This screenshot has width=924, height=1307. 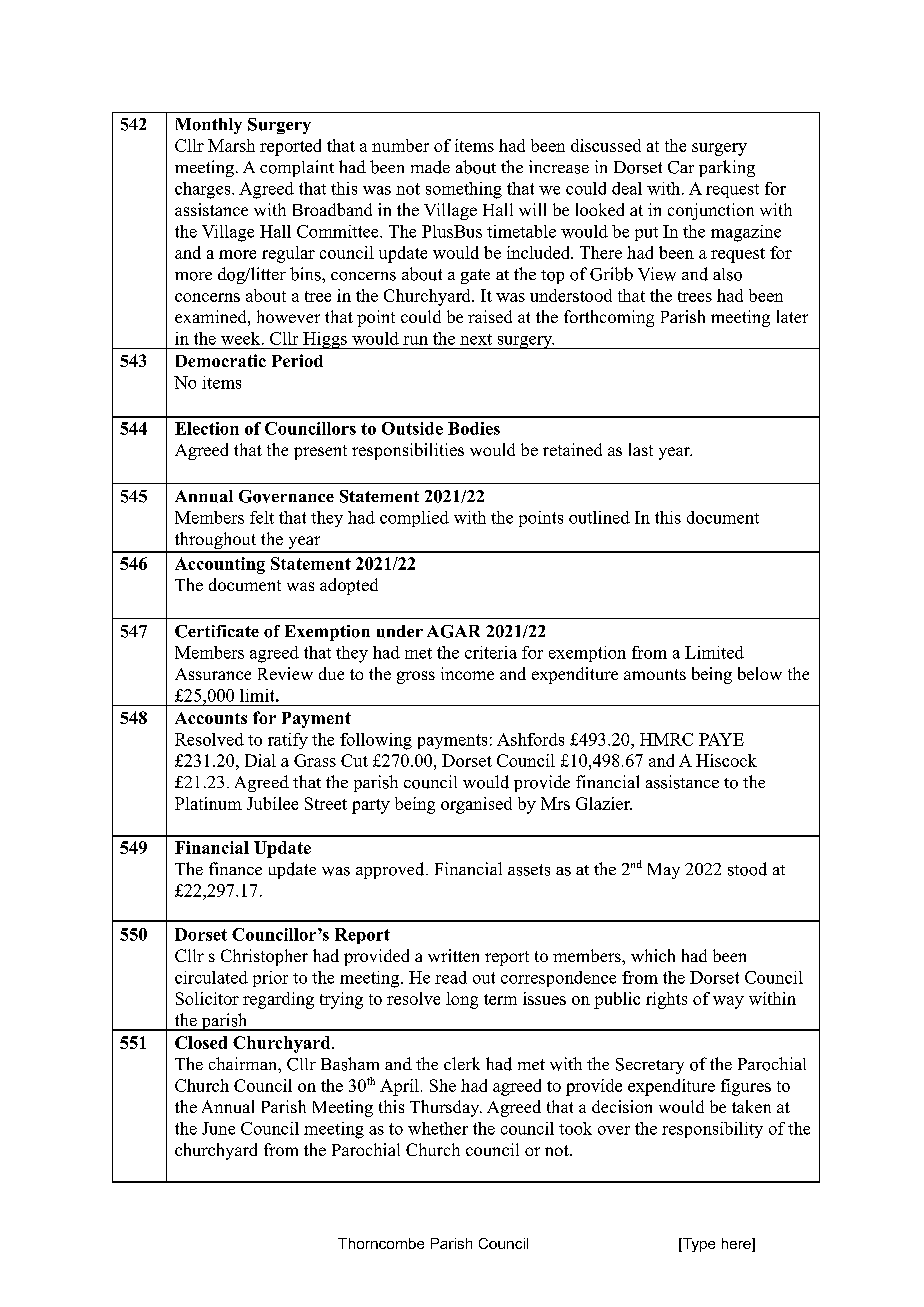 What do you see at coordinates (446, 1108) in the screenshot?
I see `Thursday` at bounding box center [446, 1108].
